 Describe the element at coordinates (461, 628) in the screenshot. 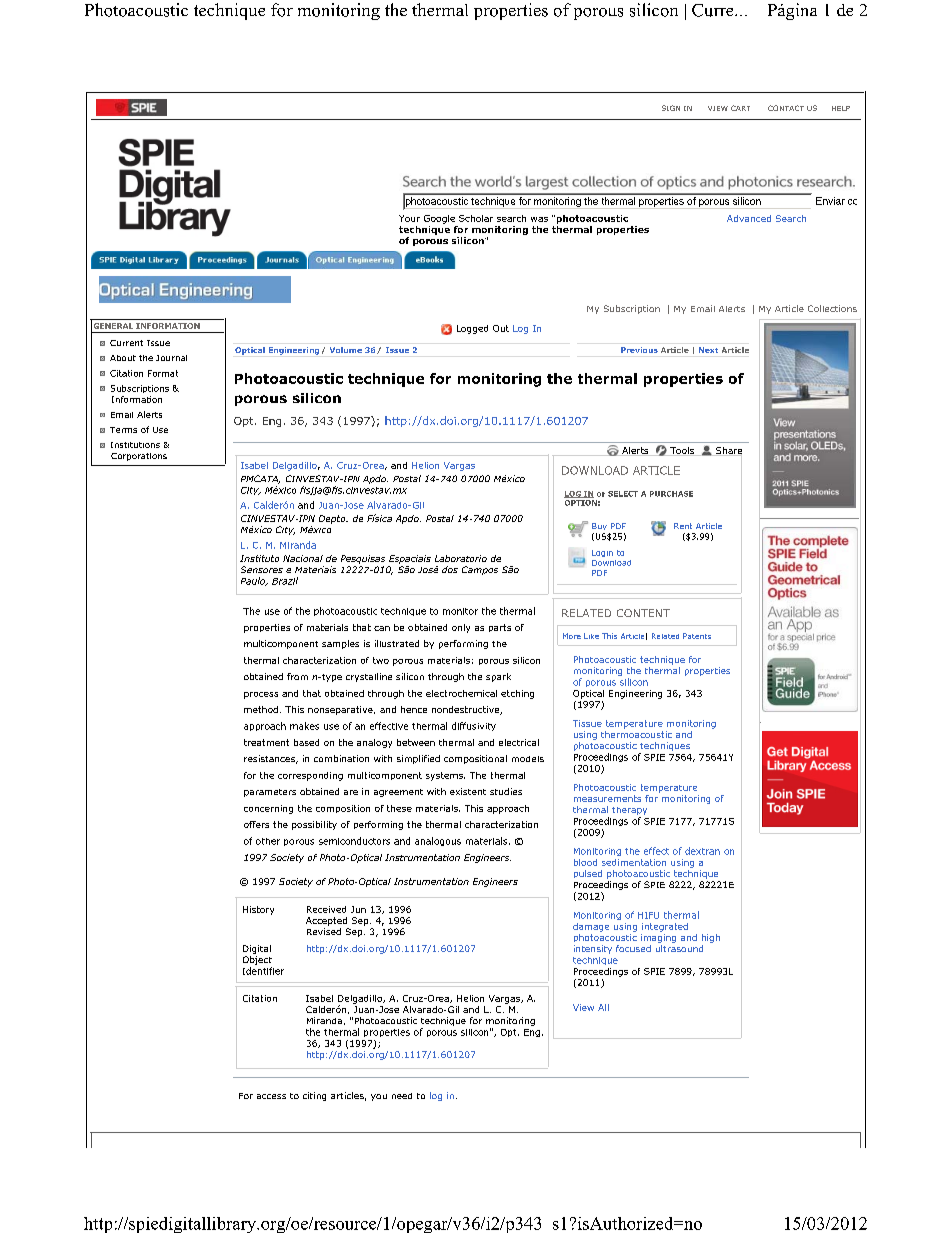

I see `only` at that location.
